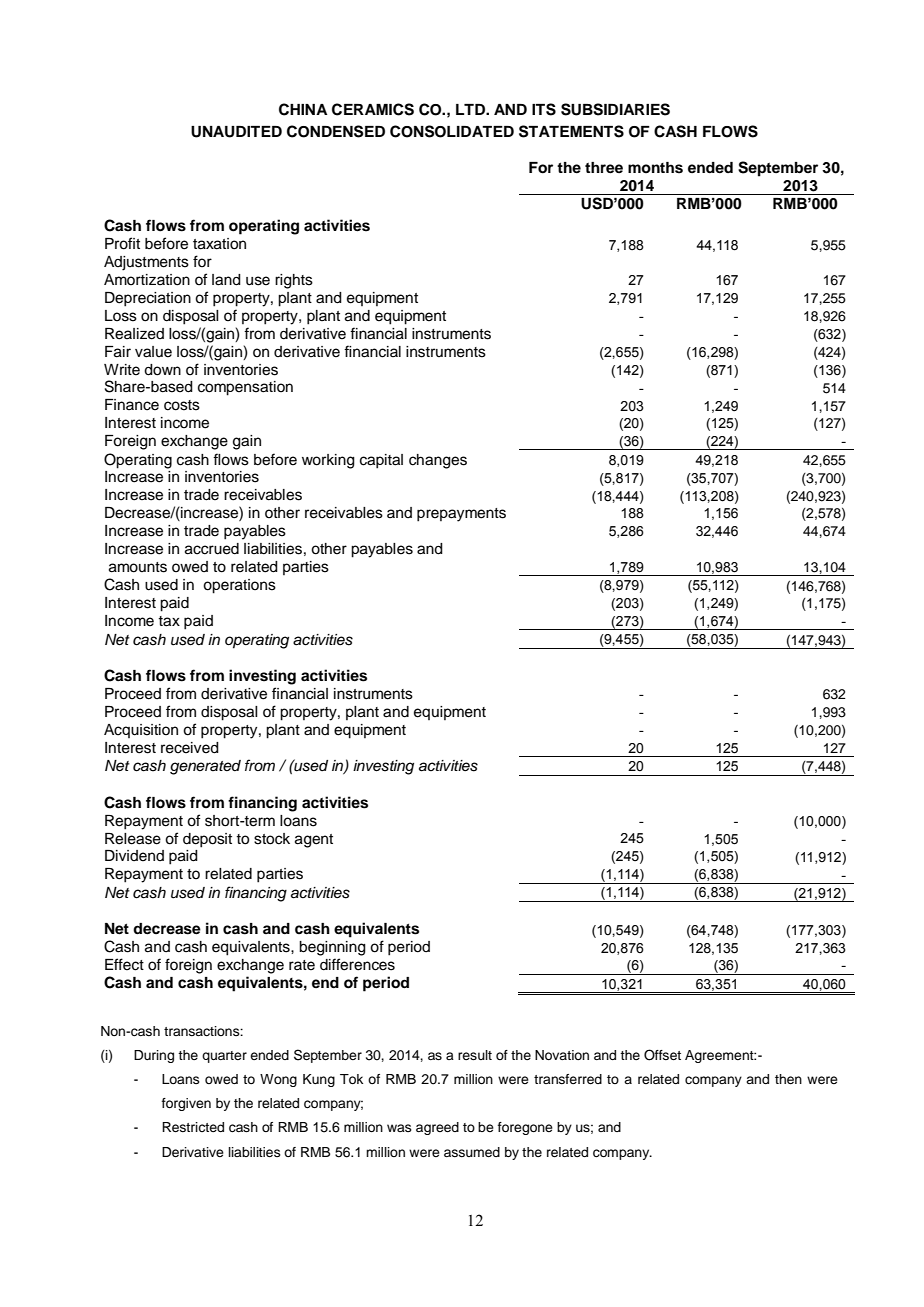 Image resolution: width=924 pixels, height=1307 pixels. Describe the element at coordinates (655, 168) in the screenshot. I see `months` at that location.
